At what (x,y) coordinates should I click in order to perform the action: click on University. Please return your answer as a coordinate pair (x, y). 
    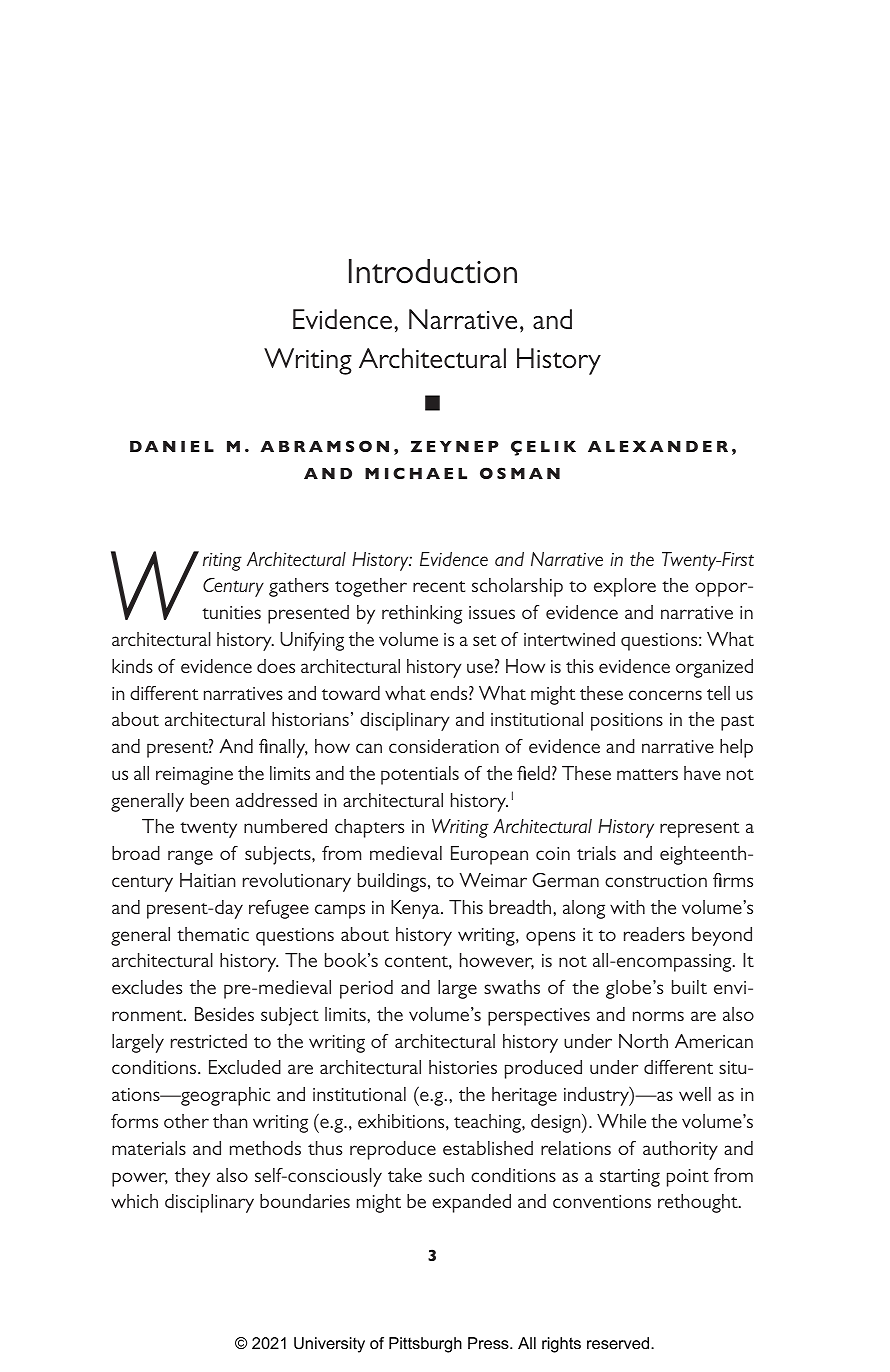
    Looking at the image, I should click on (329, 1345).
